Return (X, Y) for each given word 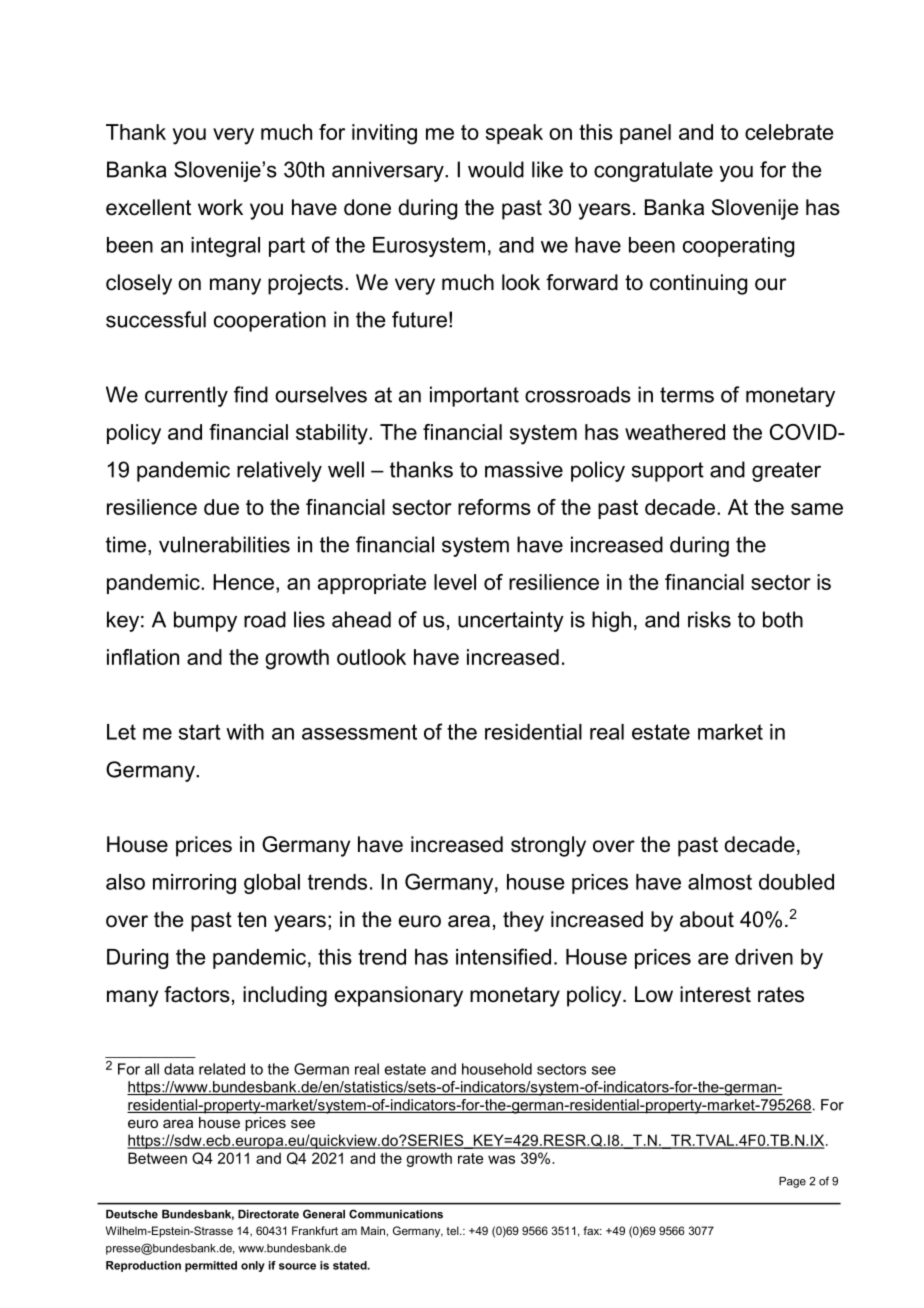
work (220, 207)
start (200, 732)
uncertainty (511, 621)
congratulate (653, 171)
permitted (211, 1266)
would (496, 169)
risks (709, 619)
